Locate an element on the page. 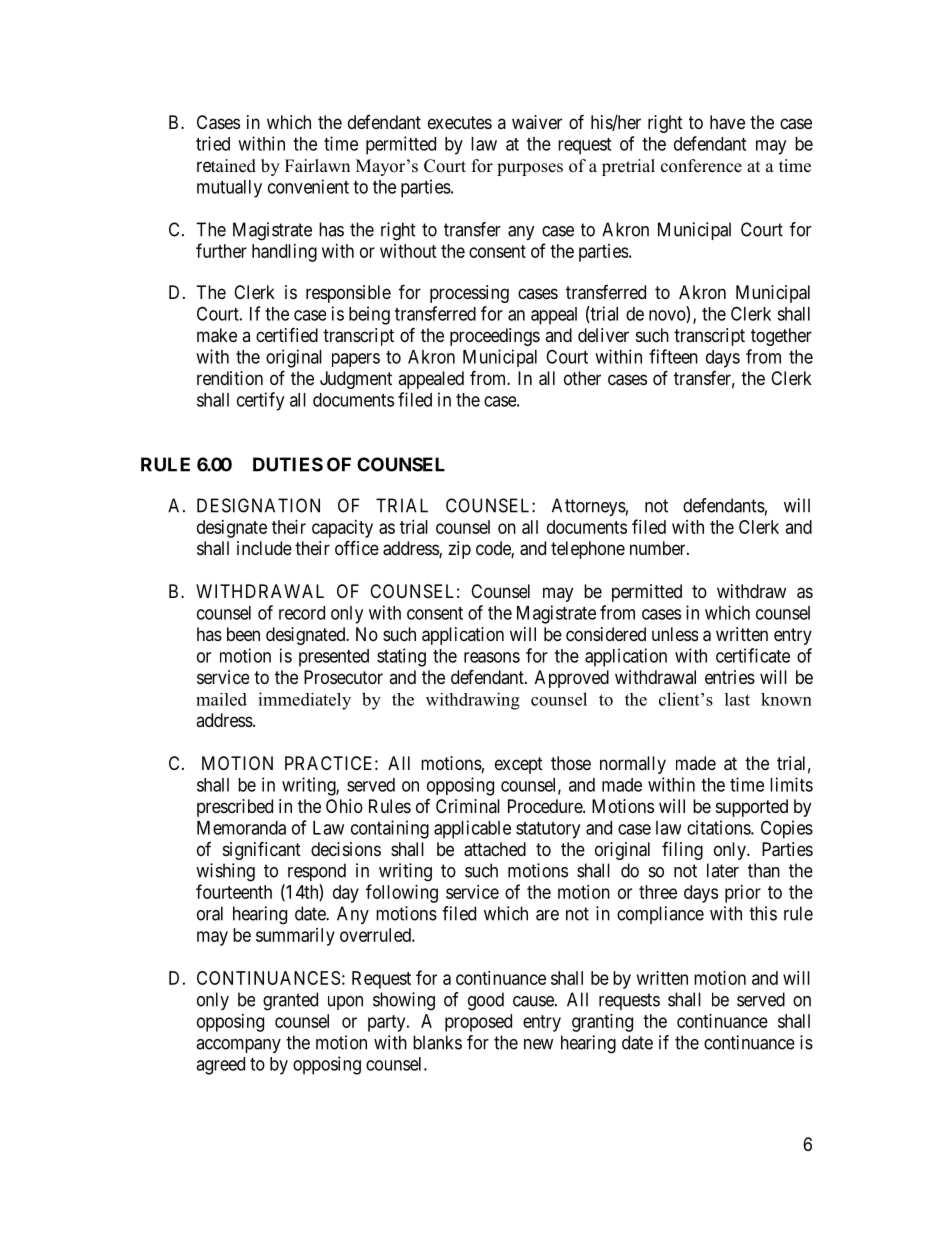 This image has height=1233, width=952. convenient is located at coordinates (308, 186).
